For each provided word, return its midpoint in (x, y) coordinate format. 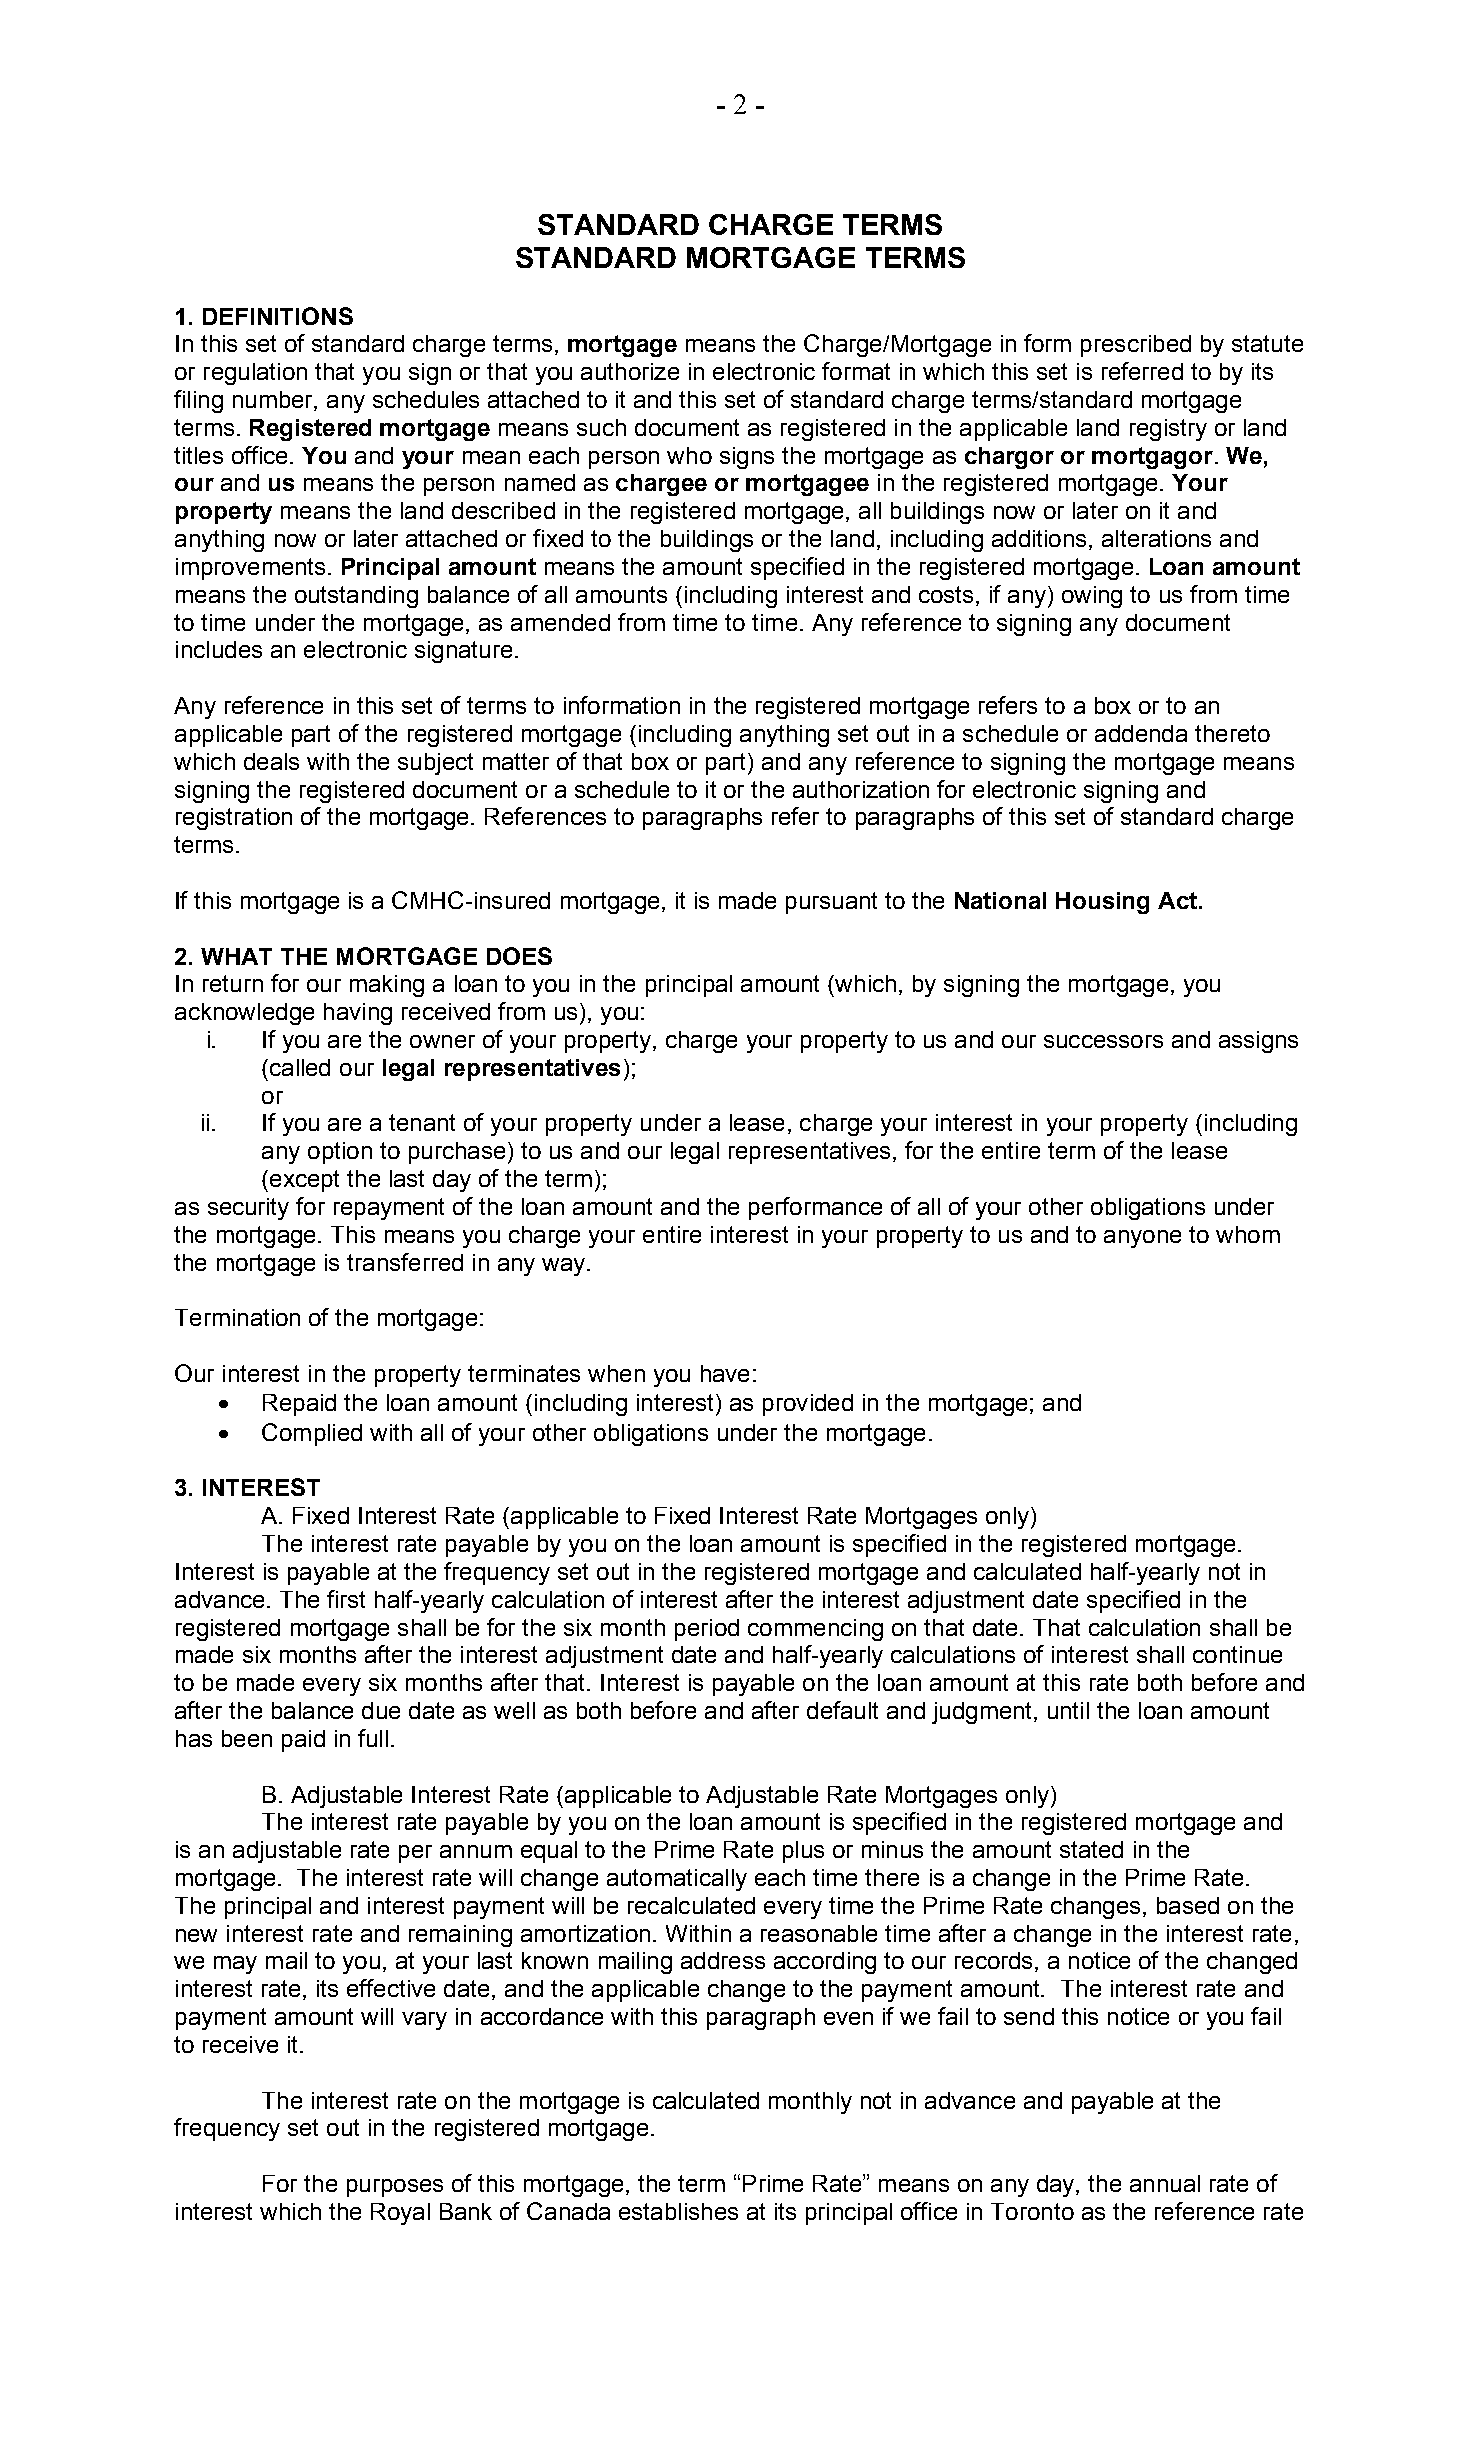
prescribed (1136, 346)
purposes (395, 2188)
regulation (255, 374)
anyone (1142, 1239)
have (725, 1373)
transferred (405, 1262)
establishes (678, 2211)
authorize (630, 371)
